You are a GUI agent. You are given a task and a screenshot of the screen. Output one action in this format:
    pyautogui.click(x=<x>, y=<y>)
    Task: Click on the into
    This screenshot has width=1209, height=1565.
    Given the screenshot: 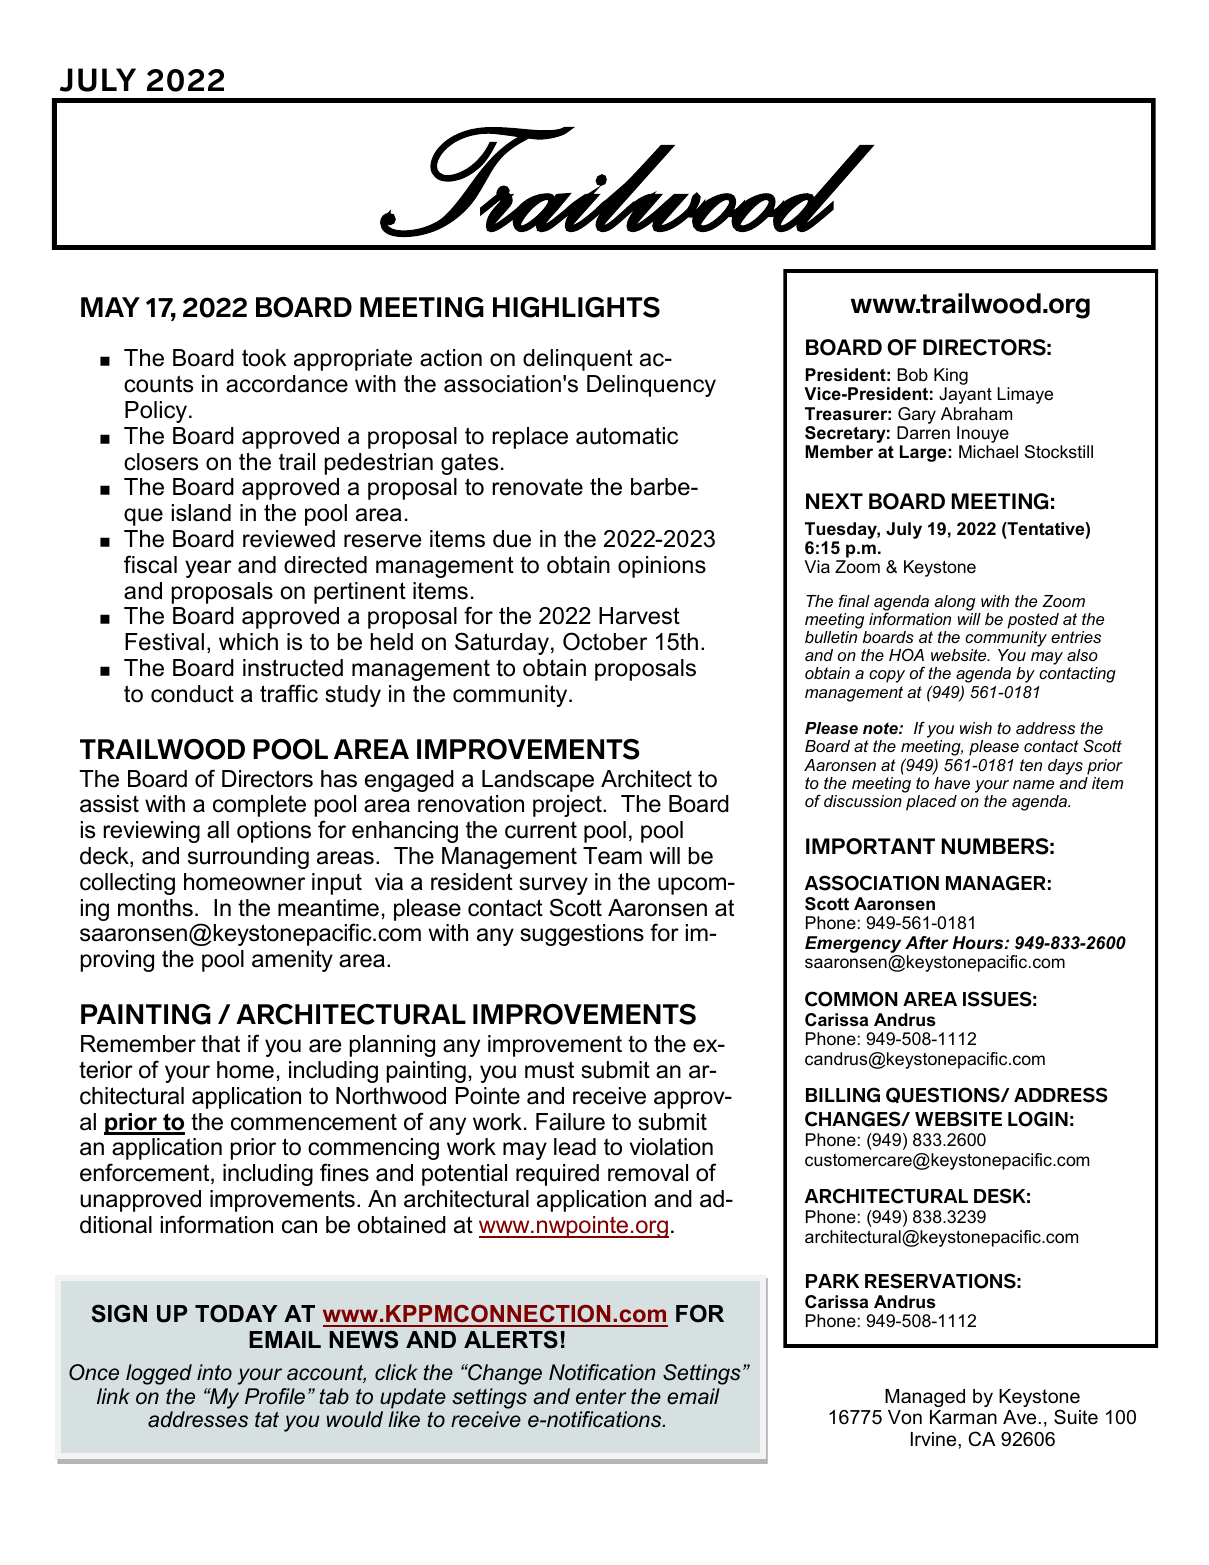 What is the action you would take?
    pyautogui.click(x=214, y=1372)
